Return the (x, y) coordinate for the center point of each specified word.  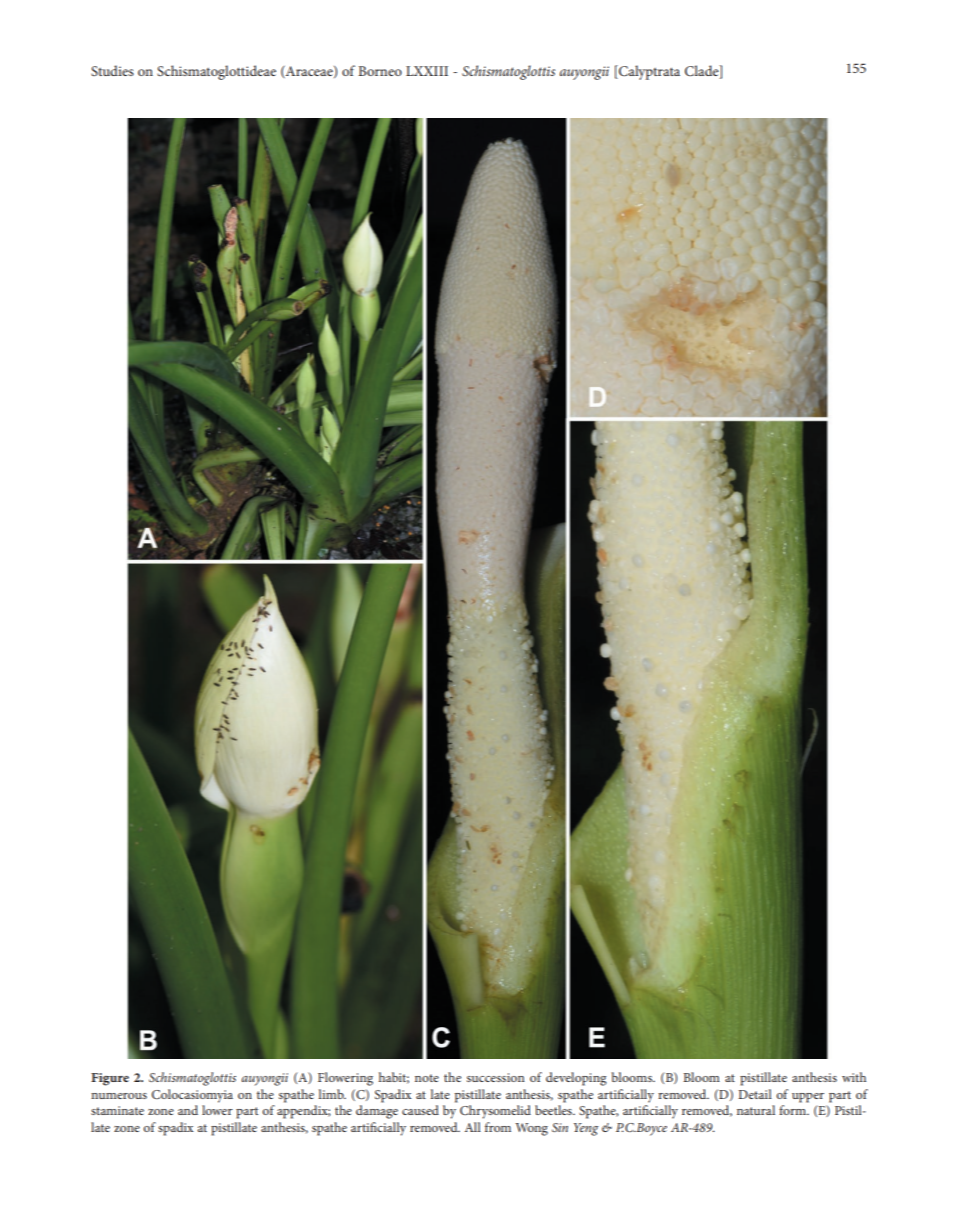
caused (420, 1110)
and (188, 1110)
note (427, 1078)
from (498, 1127)
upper (808, 1098)
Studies (112, 70)
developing (576, 1079)
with (854, 1077)
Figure (110, 1079)
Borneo (380, 71)
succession (496, 1077)
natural (756, 1110)
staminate (117, 1110)
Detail (755, 1094)
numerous (119, 1096)
